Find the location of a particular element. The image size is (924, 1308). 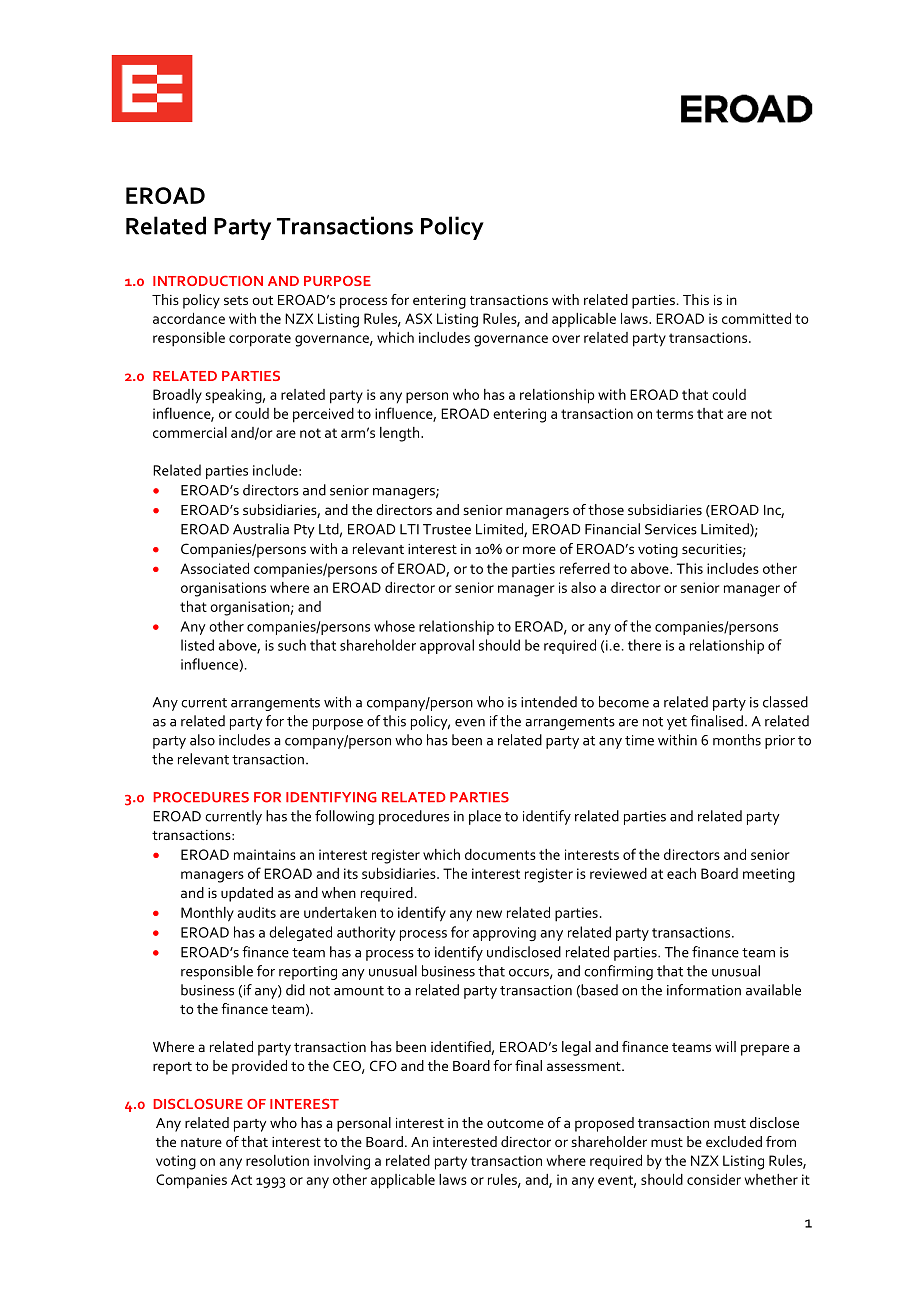

sets is located at coordinates (236, 300).
